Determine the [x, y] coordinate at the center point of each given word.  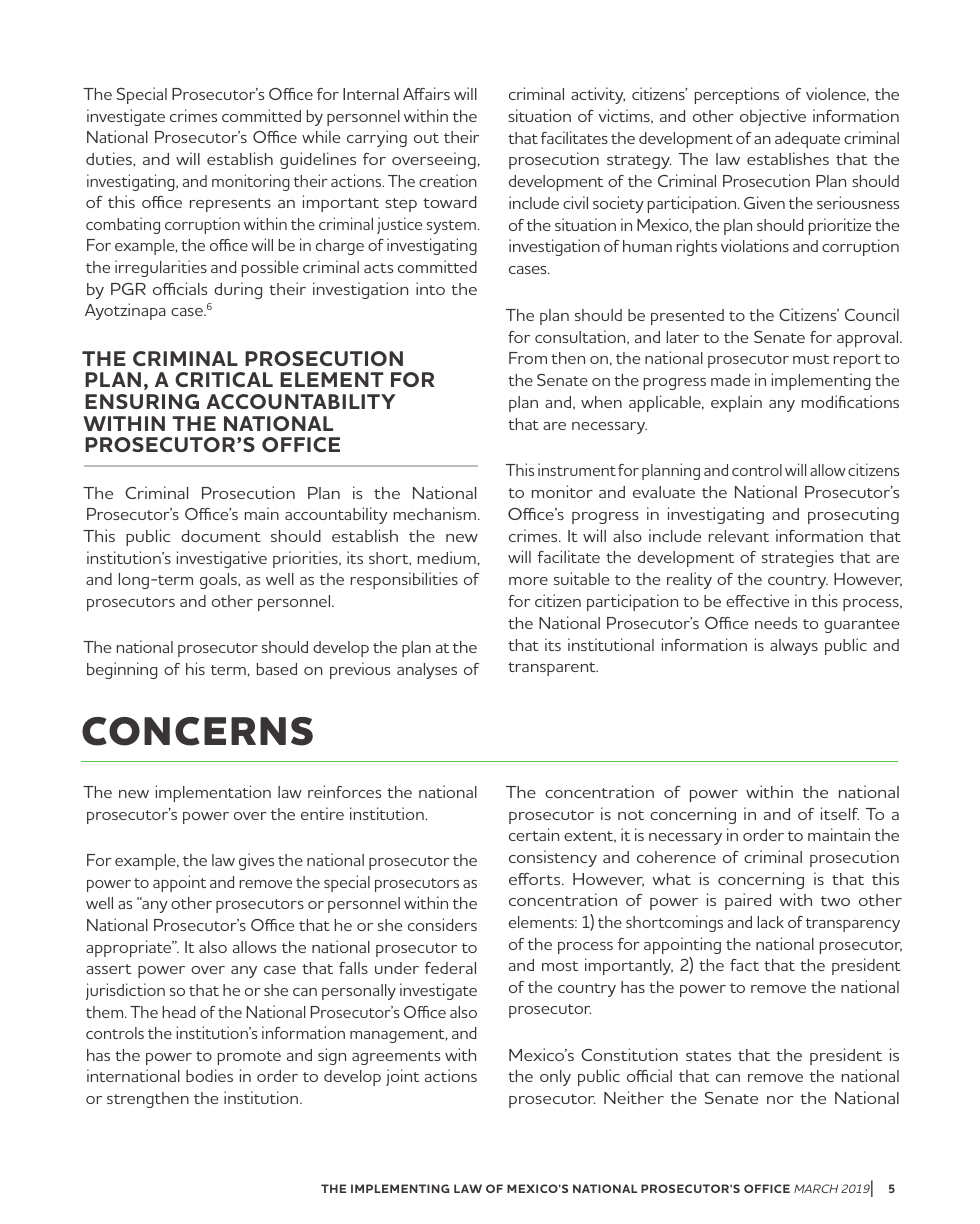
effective [757, 600]
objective [773, 117]
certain [534, 834]
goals [219, 581]
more [528, 581]
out [426, 138]
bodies [209, 1075]
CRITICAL [224, 379]
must [811, 359]
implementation [213, 793]
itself [840, 813]
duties [110, 159]
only [555, 1078]
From [528, 358]
